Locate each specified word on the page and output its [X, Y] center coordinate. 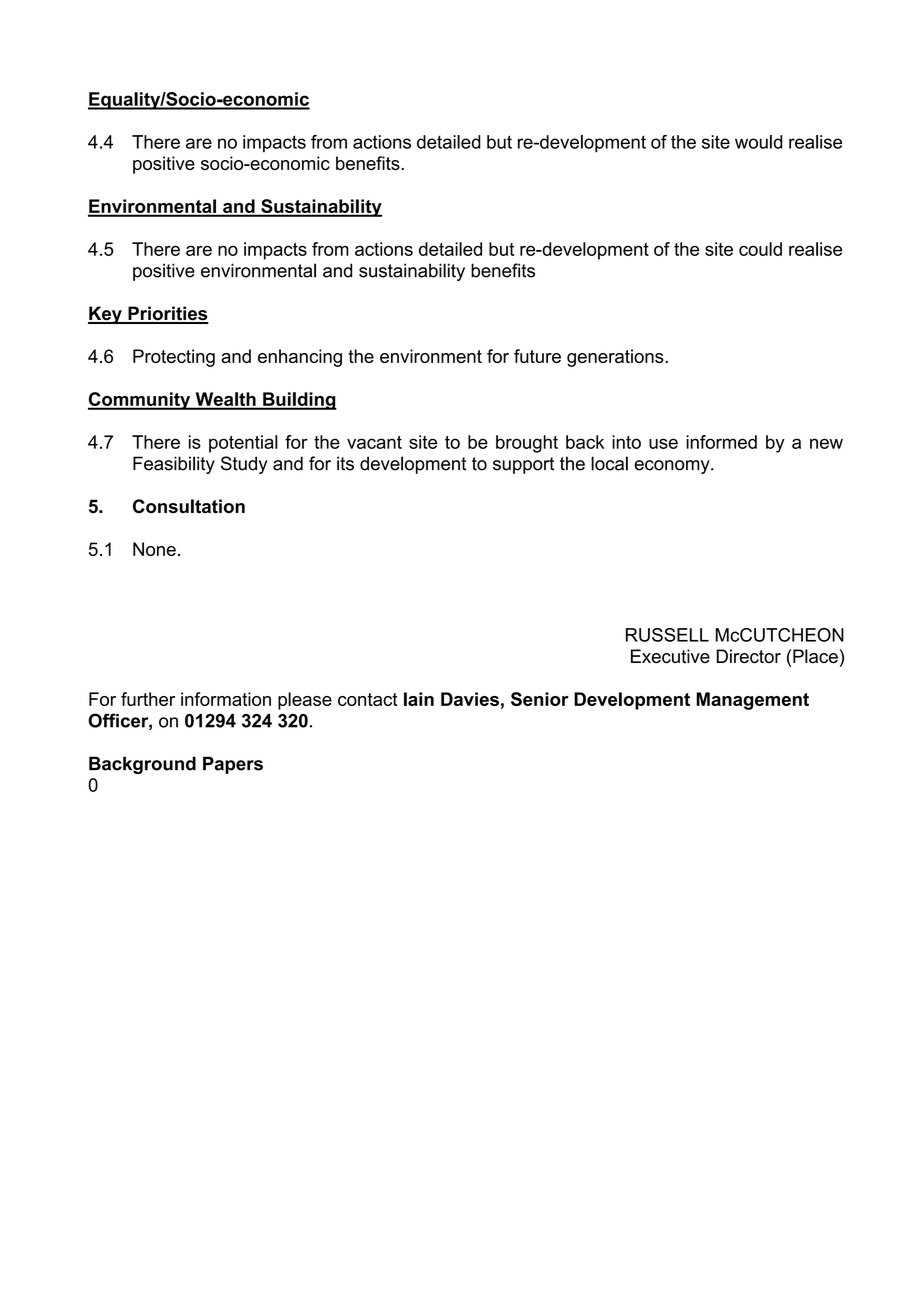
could [760, 249]
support [523, 465]
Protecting [174, 358]
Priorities [167, 314]
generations [616, 358]
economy [673, 467]
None [154, 549]
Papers [233, 765]
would [759, 142]
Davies [470, 699]
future [537, 356]
